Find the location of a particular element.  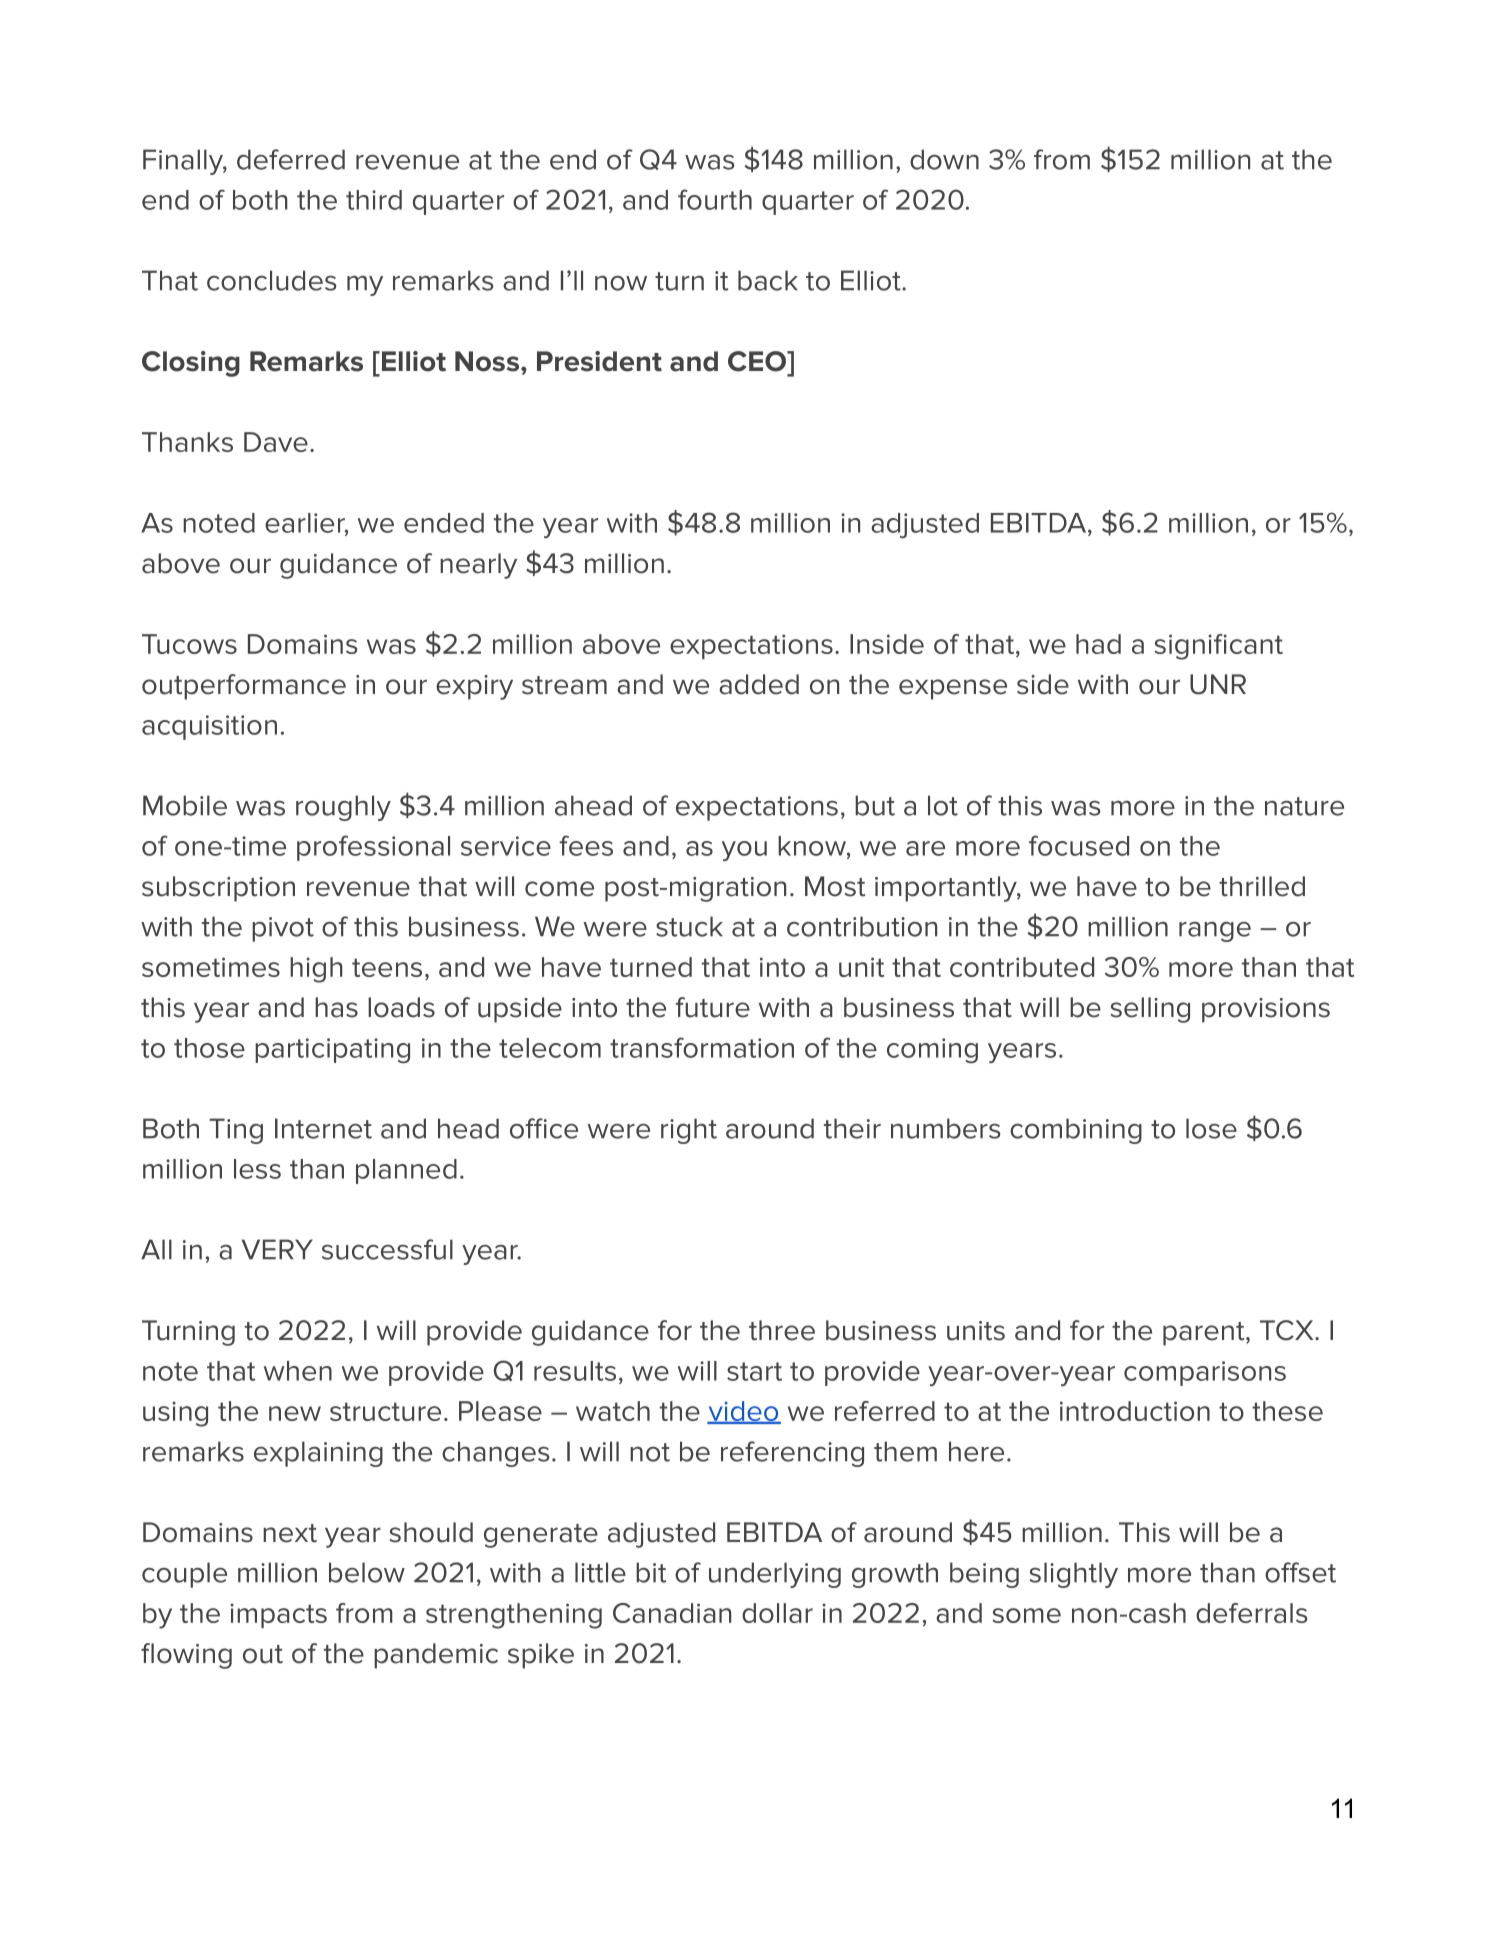

dollar is located at coordinates (777, 1613).
